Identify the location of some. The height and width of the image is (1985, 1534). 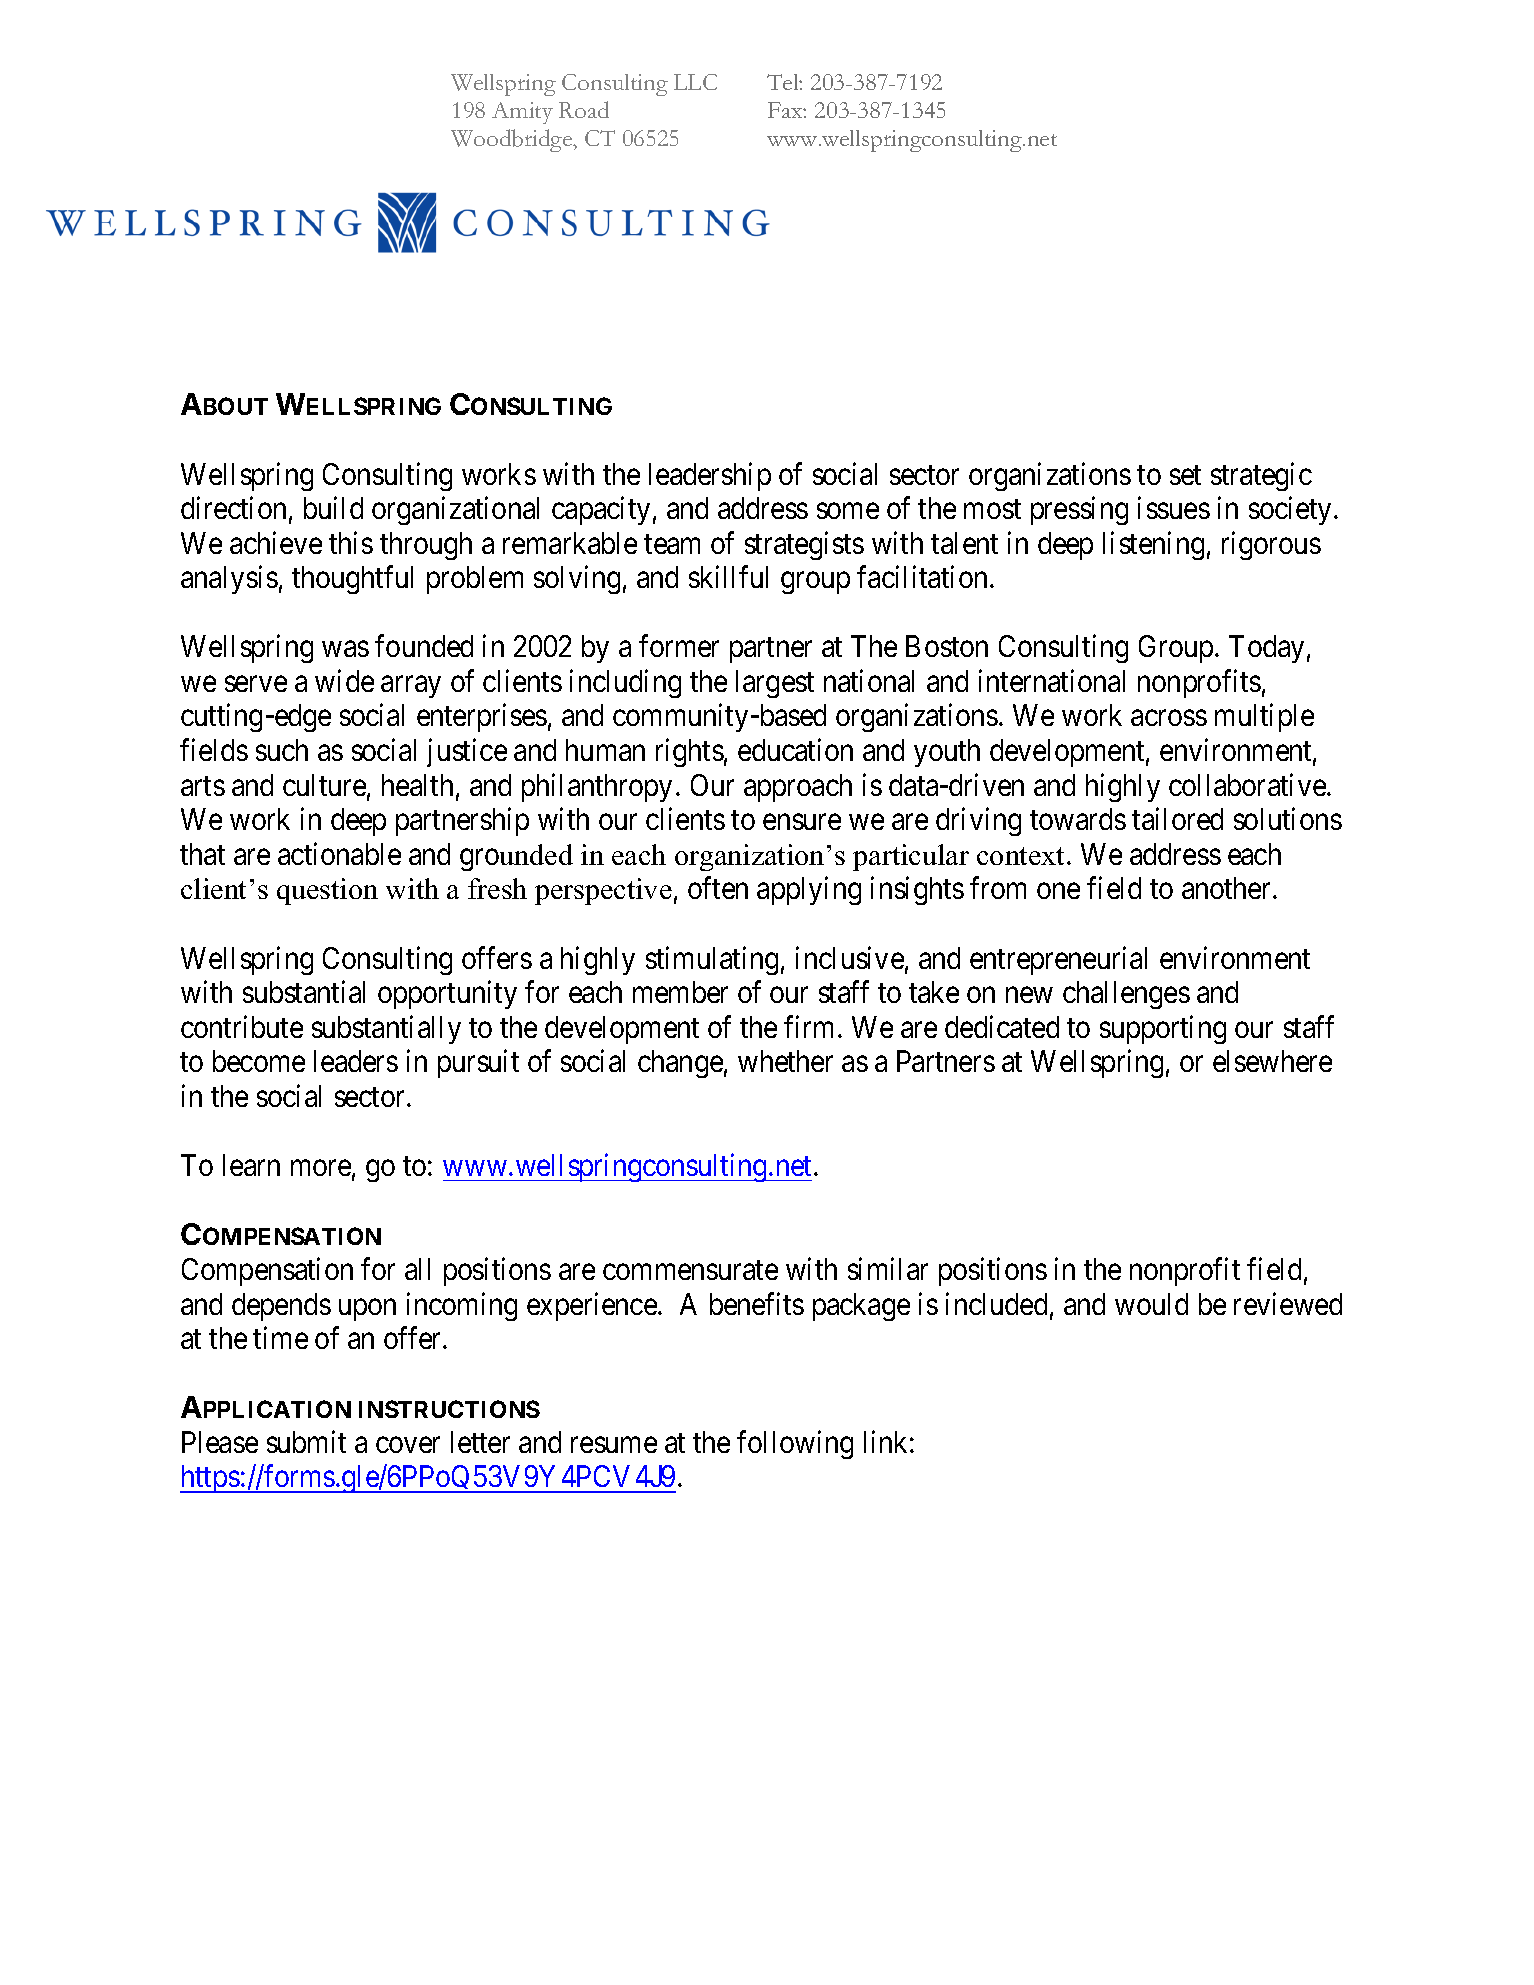
(848, 511).
